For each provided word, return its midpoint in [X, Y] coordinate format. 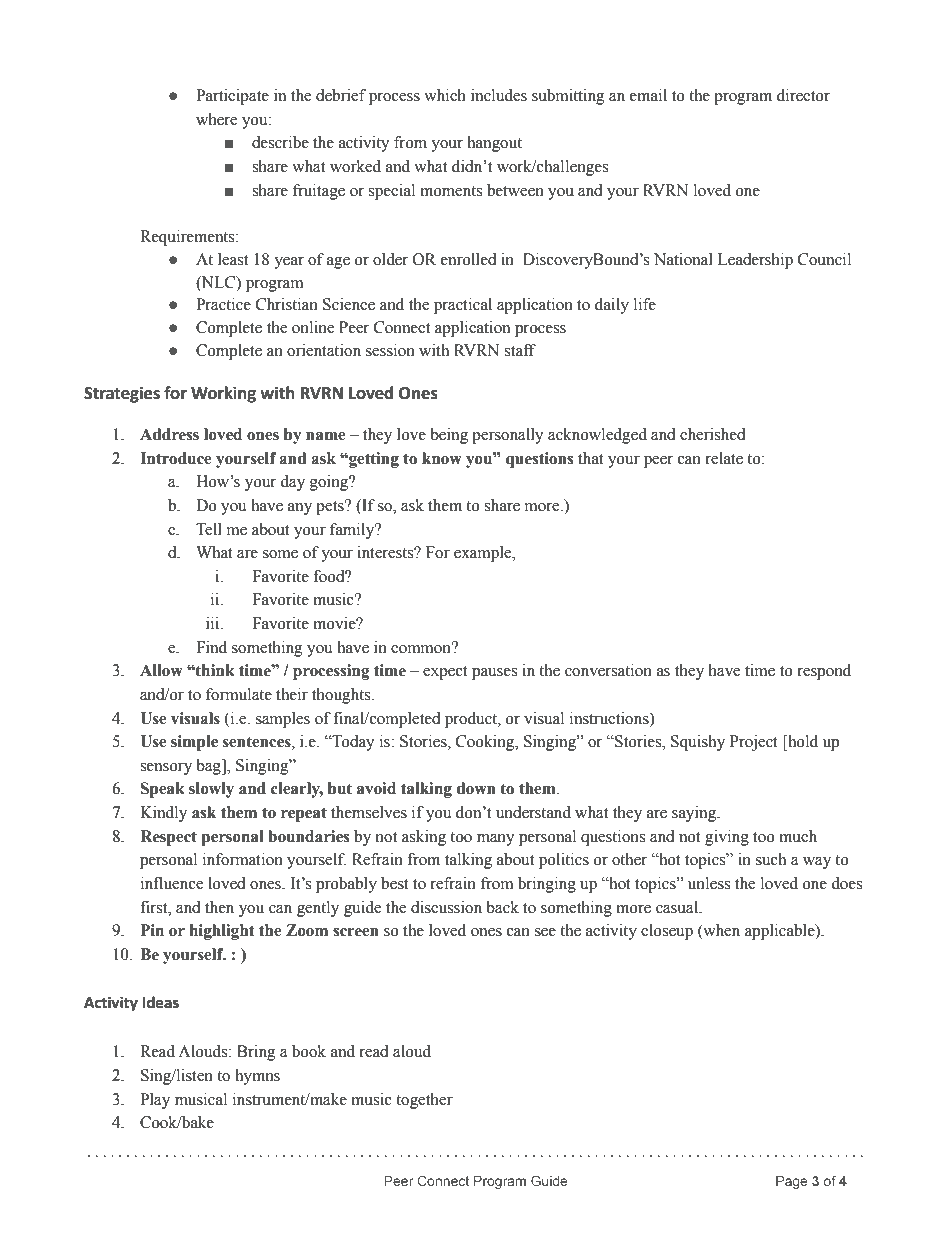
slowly [211, 790]
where [216, 119]
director [803, 95]
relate [724, 458]
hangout [494, 144]
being [449, 436]
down [476, 788]
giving [727, 838]
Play [155, 1101]
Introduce [175, 458]
